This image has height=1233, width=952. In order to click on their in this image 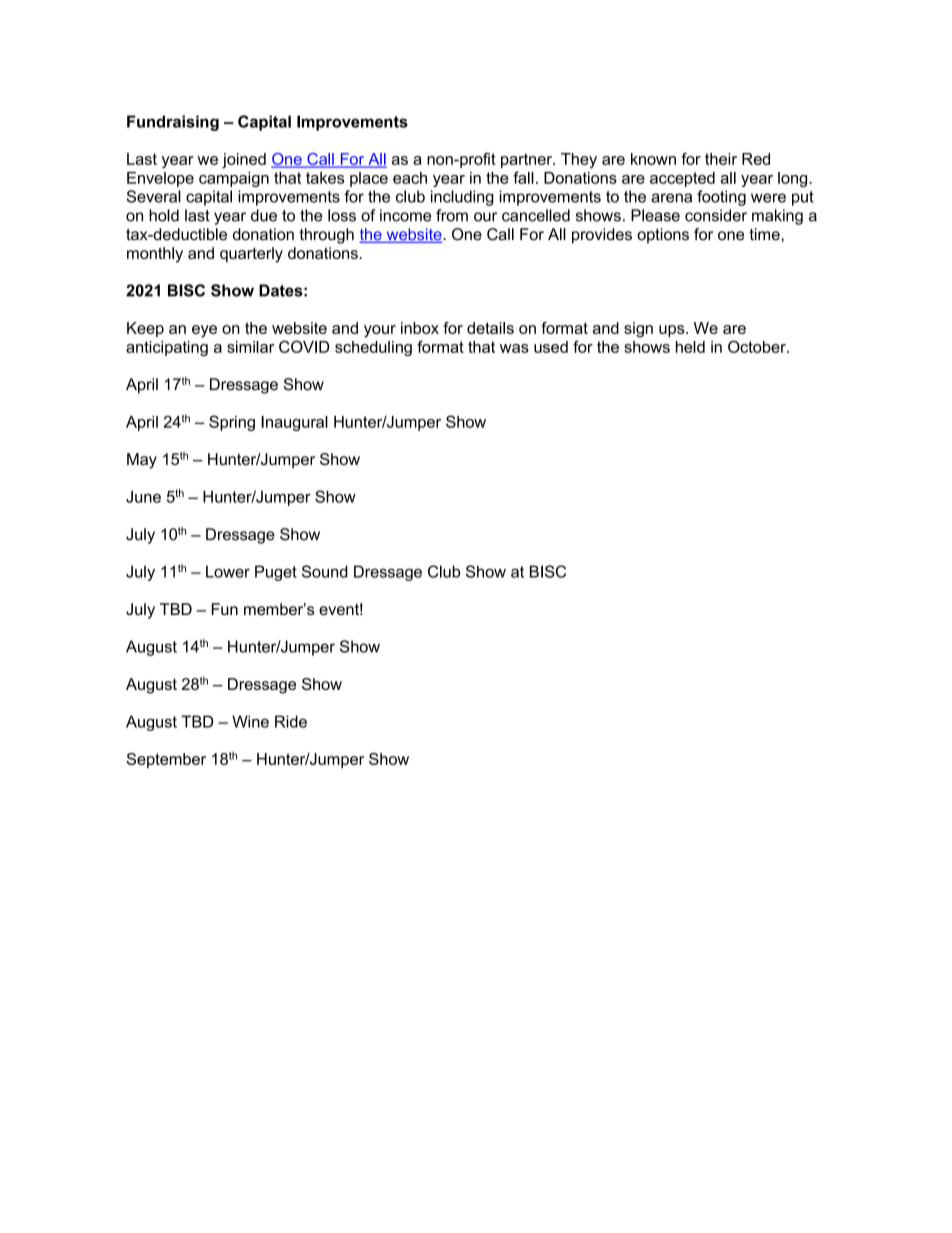, I will do `click(721, 159)`.
